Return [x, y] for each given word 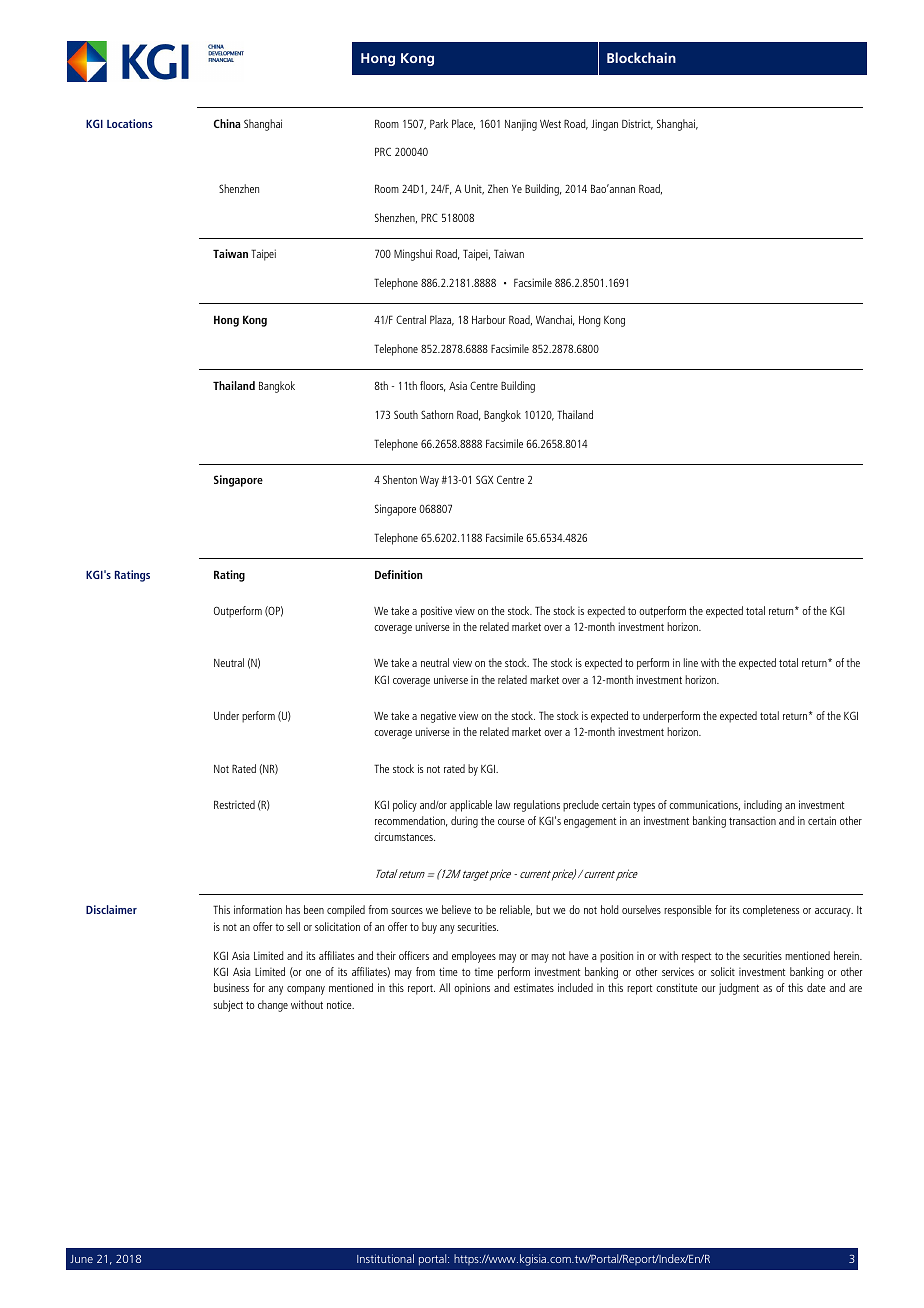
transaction [752, 821]
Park [439, 123]
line [691, 662]
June [81, 1259]
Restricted [234, 804]
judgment [739, 989]
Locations [130, 123]
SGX [485, 479]
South [406, 414]
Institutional [385, 1258]
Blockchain [641, 57]
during [464, 822]
